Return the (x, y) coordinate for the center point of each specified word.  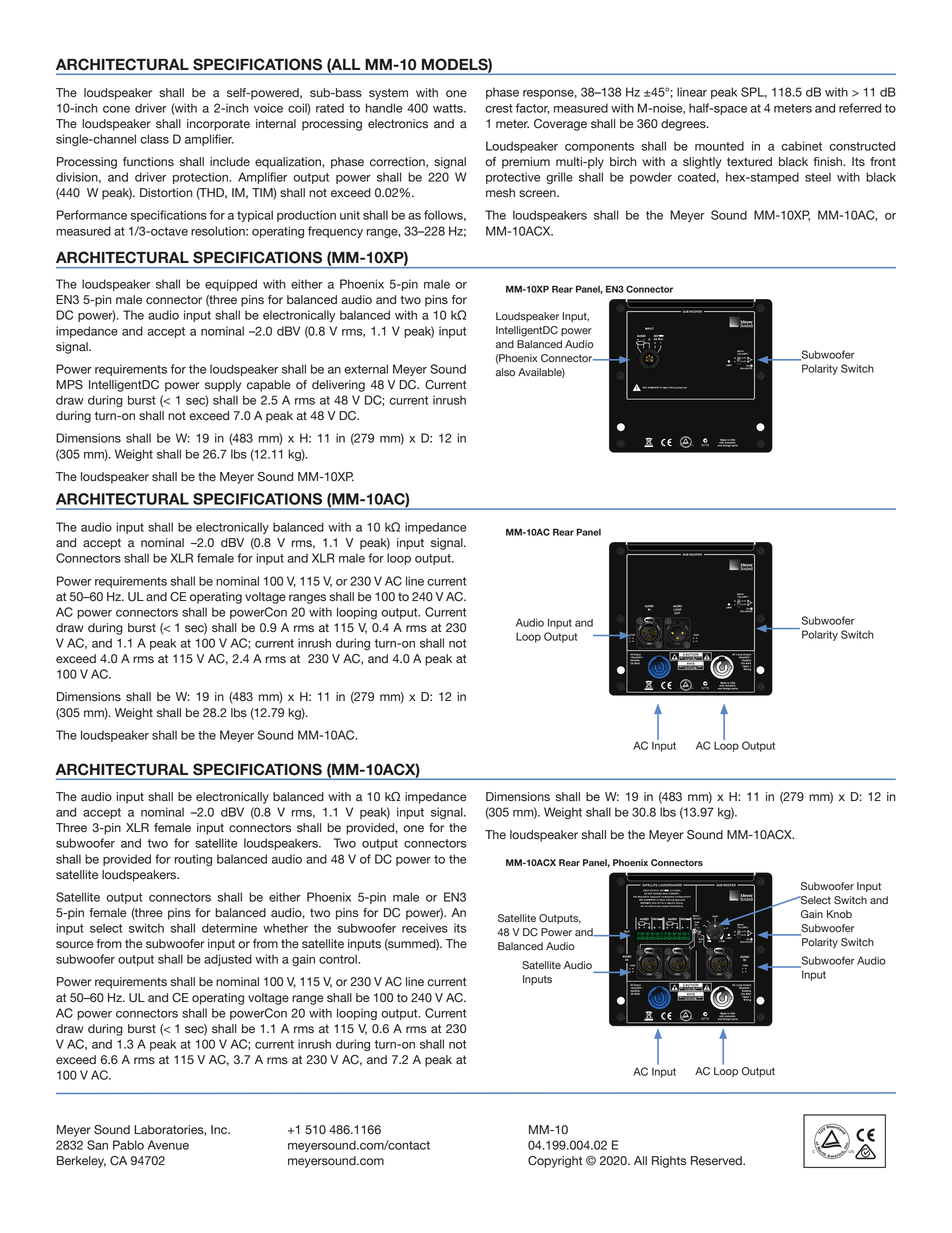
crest (499, 108)
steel (818, 177)
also (505, 372)
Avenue (168, 1145)
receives (425, 928)
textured (749, 162)
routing (193, 860)
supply (223, 386)
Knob (839, 914)
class (154, 139)
